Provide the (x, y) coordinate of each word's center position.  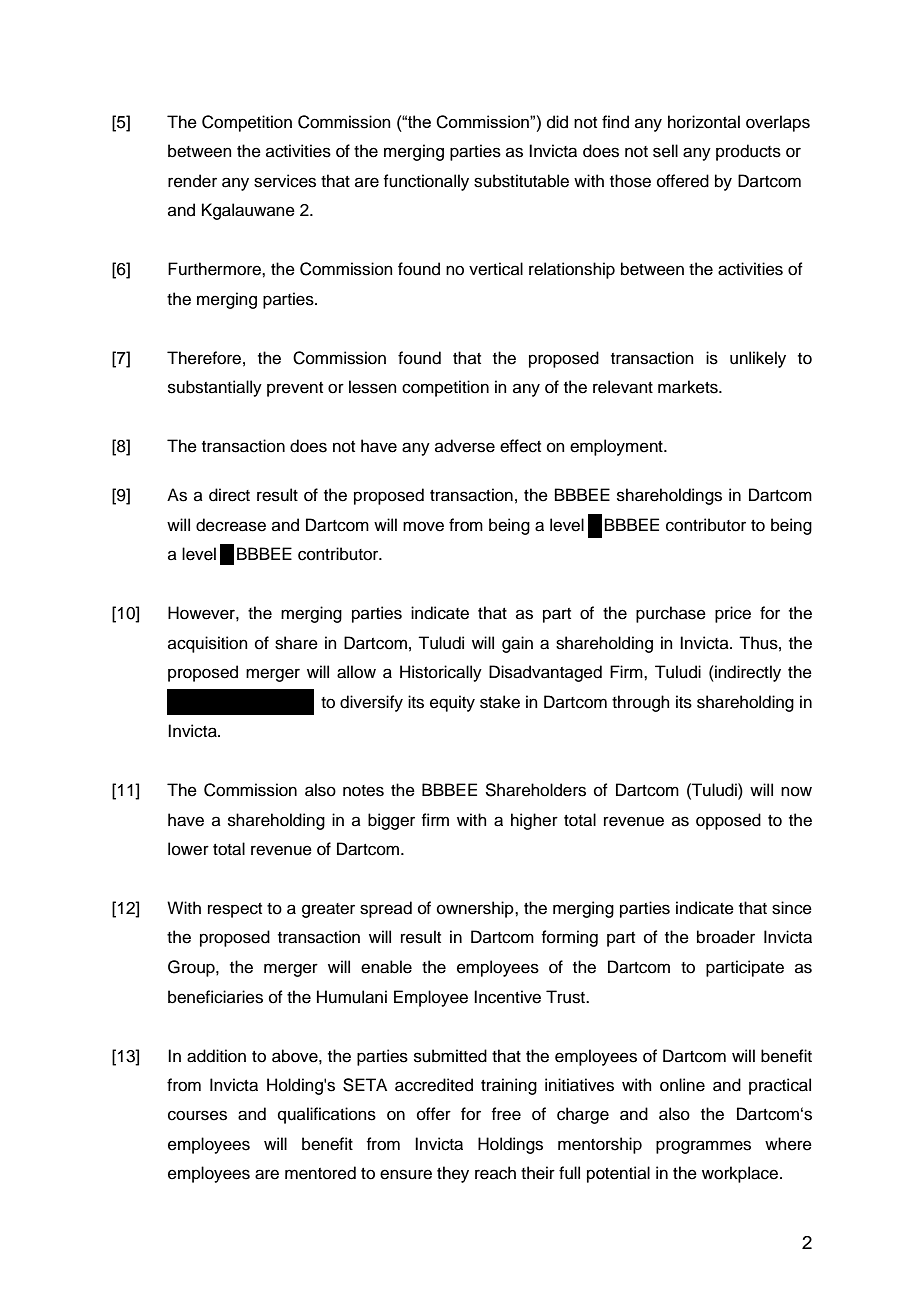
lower (188, 849)
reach (495, 1173)
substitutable (521, 181)
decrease (231, 525)
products (748, 152)
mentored (320, 1173)
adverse (465, 446)
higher (534, 821)
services (285, 181)
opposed (728, 821)
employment (617, 447)
